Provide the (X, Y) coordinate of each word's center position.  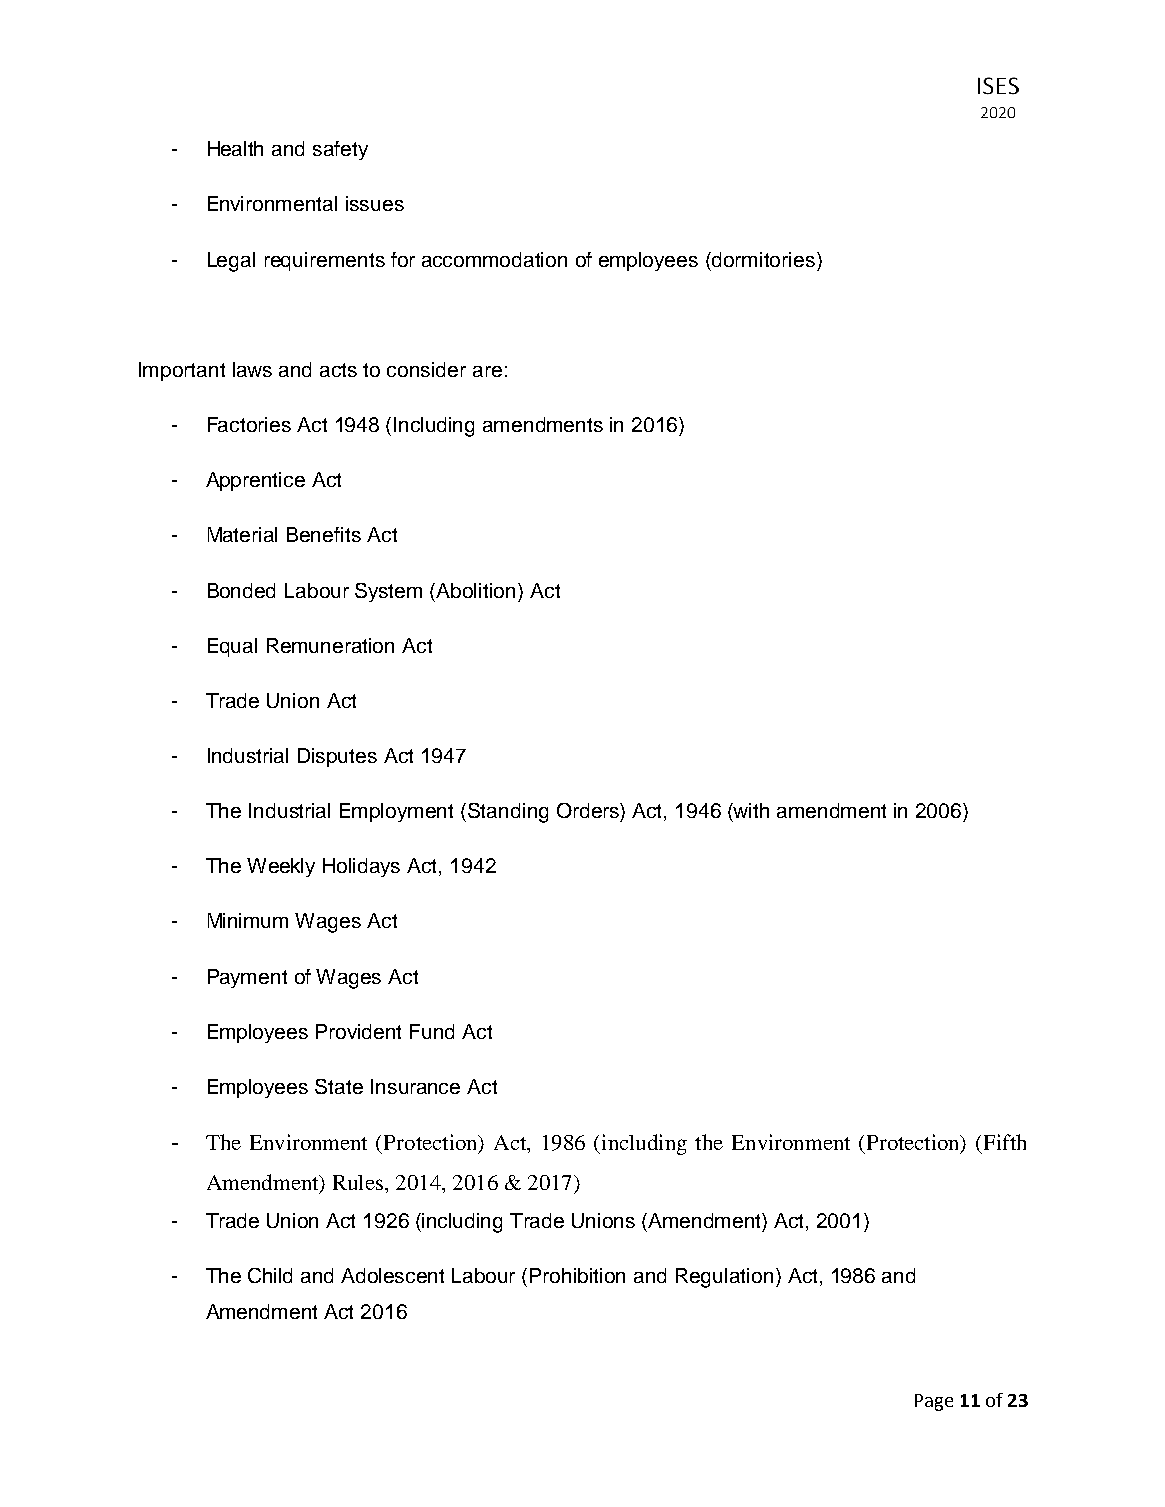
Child (270, 1275)
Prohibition (577, 1275)
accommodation (494, 259)
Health (235, 148)
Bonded (241, 590)
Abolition (477, 590)
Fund (432, 1031)
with (750, 810)
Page (934, 1402)
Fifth (1005, 1142)
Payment (247, 978)
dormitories (765, 259)
